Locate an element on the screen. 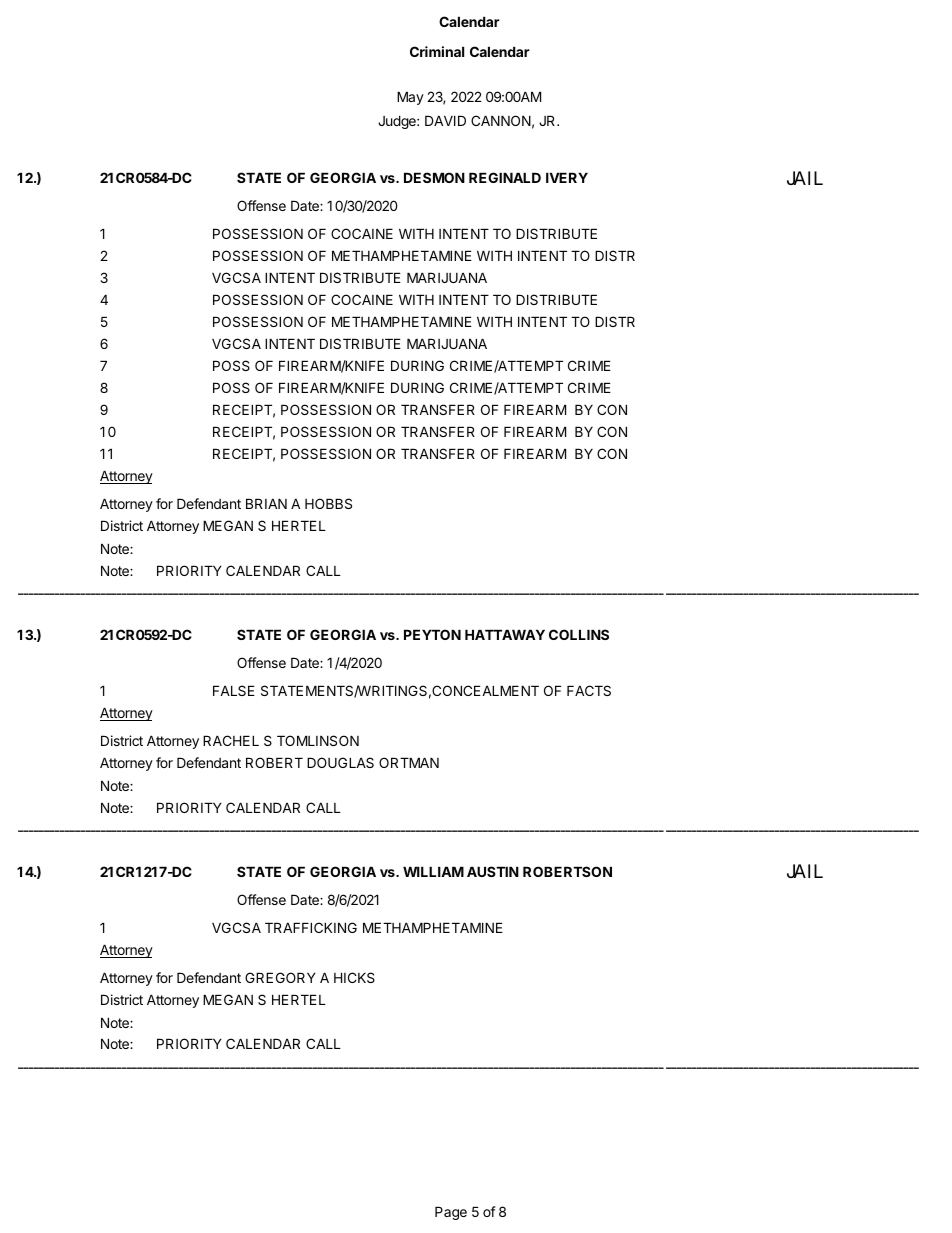 Image resolution: width=952 pixels, height=1233 pixels. TRAFFICKING is located at coordinates (311, 927).
